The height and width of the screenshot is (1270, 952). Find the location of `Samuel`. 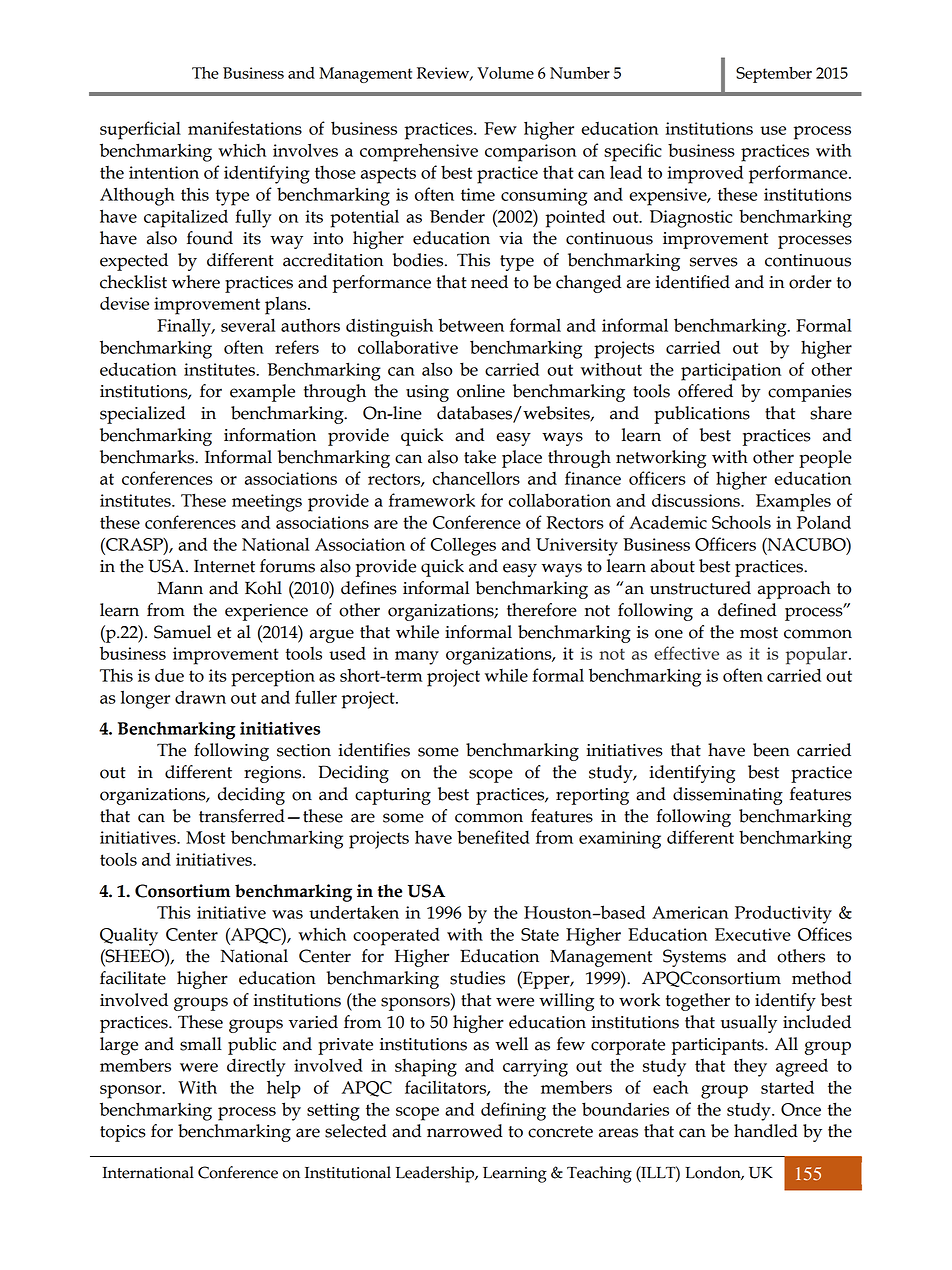

Samuel is located at coordinates (182, 632).
